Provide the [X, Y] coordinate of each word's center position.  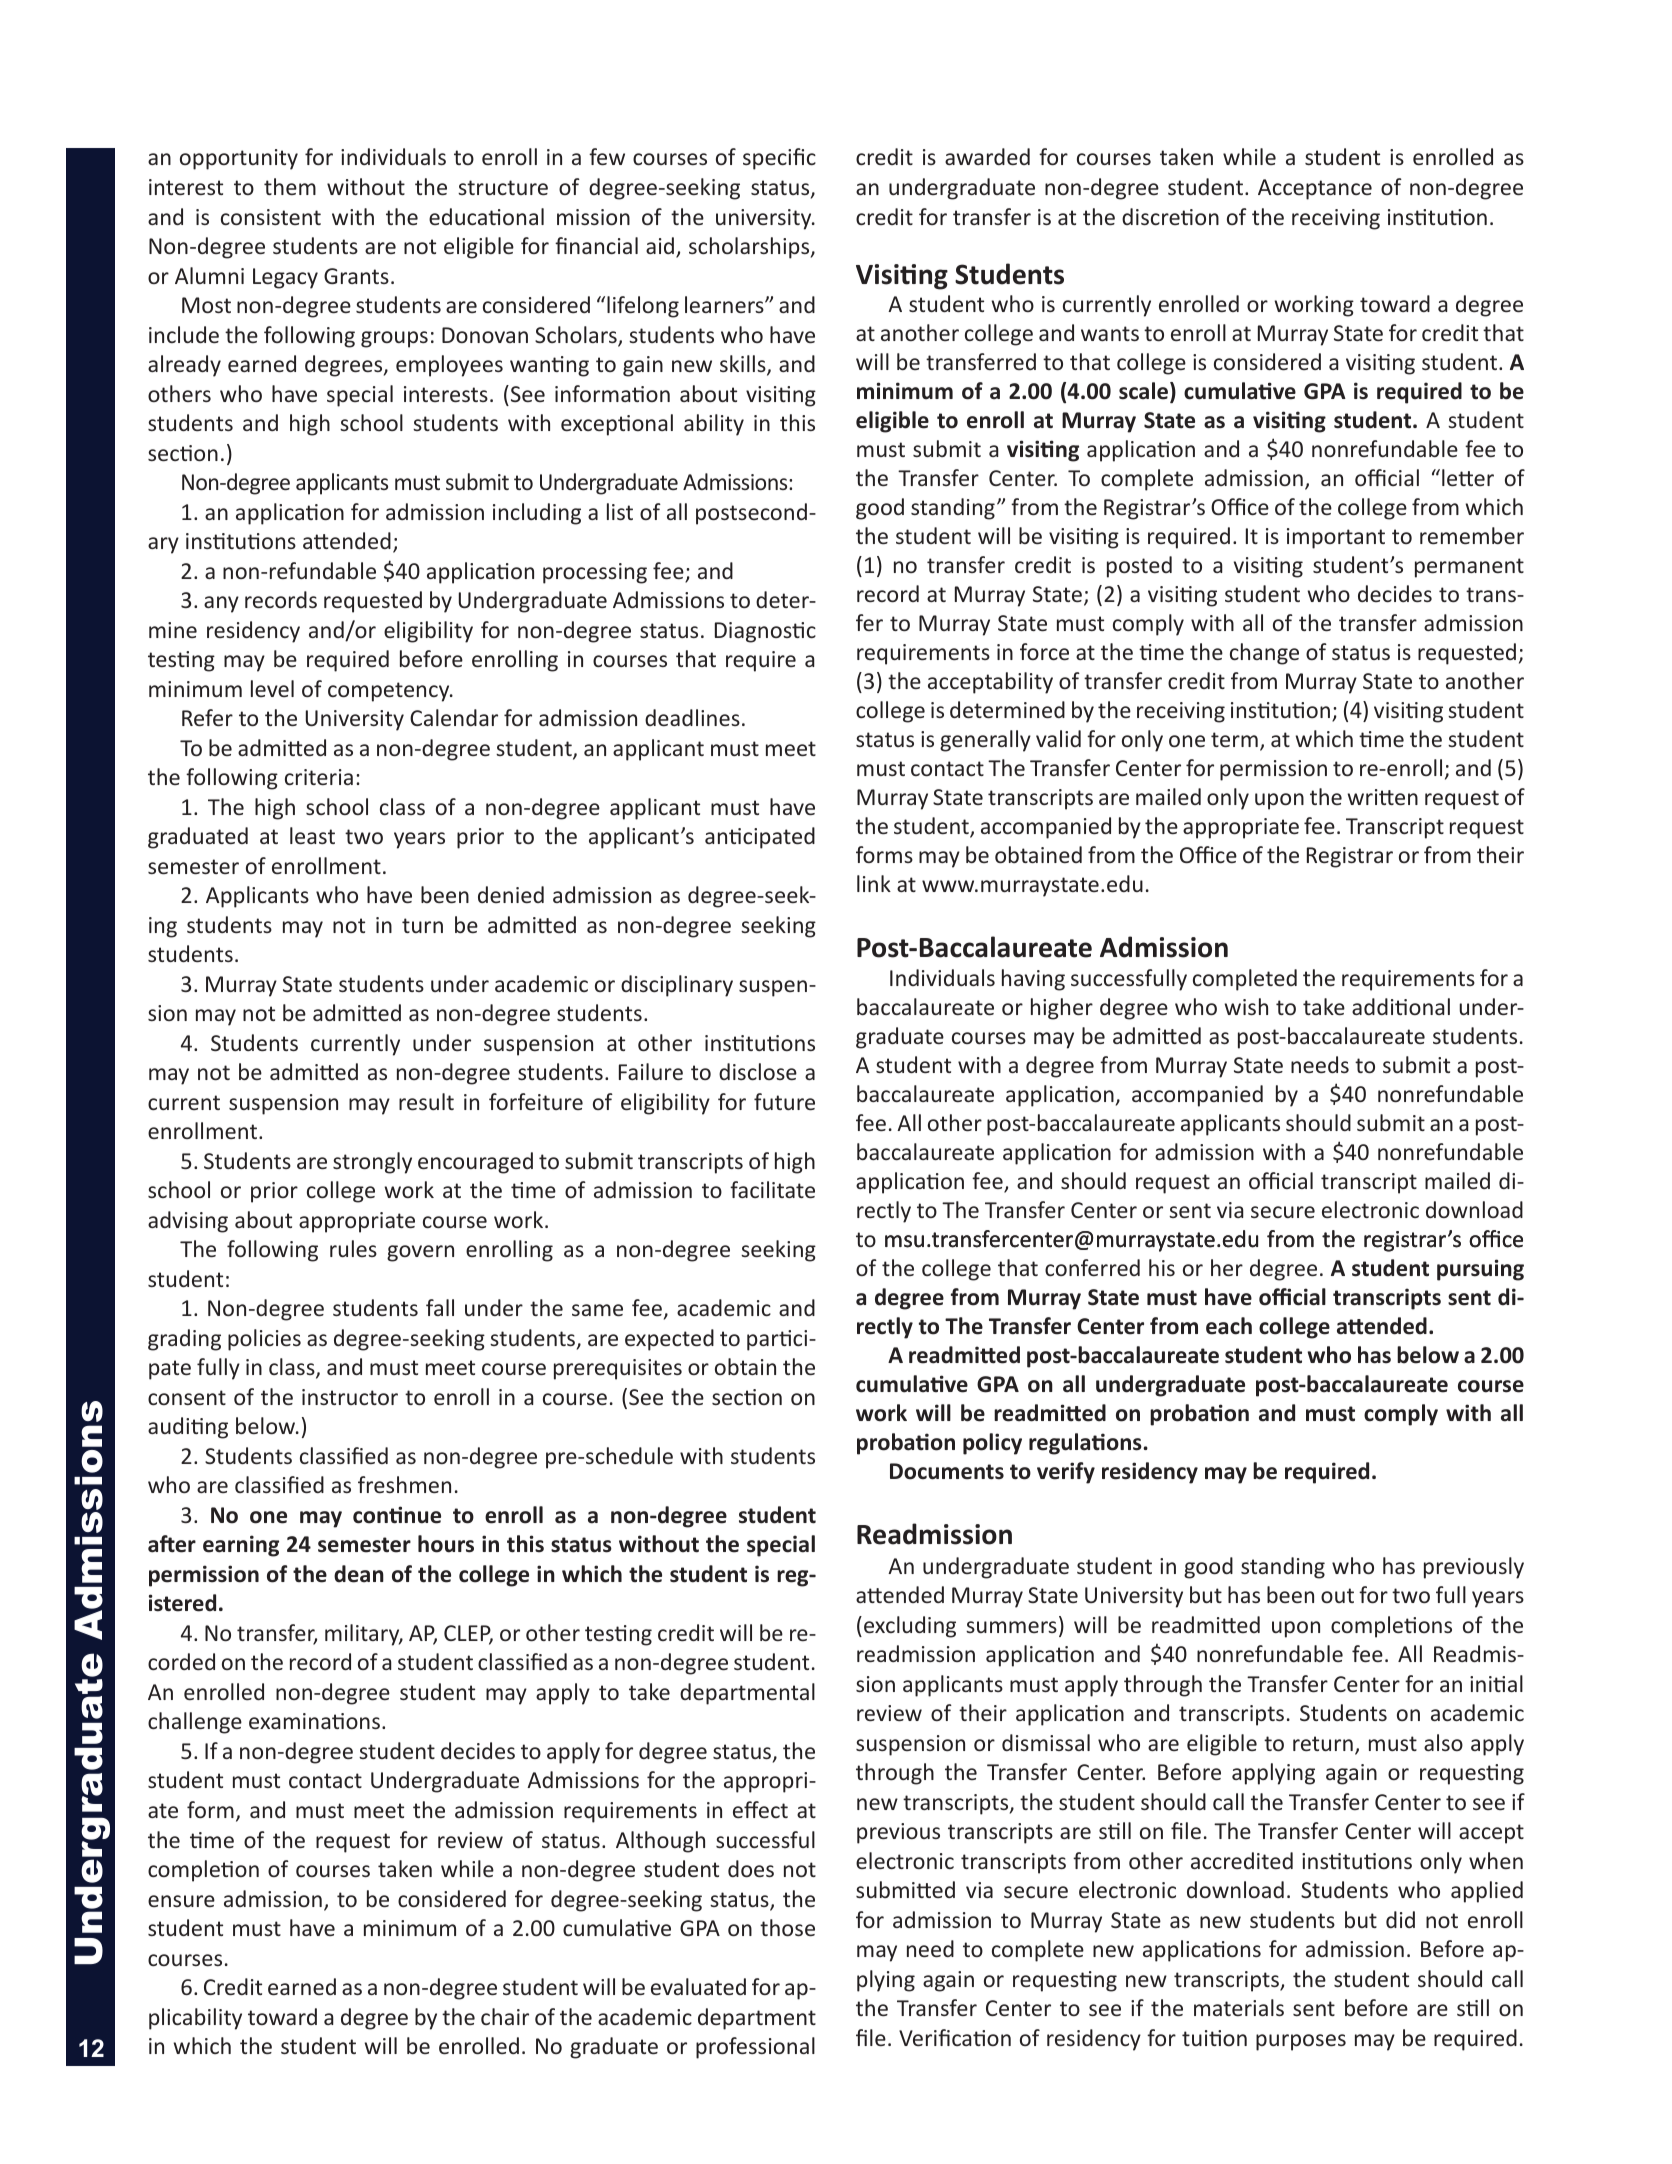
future [784, 1101]
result [426, 1101]
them [290, 186]
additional [1401, 1006]
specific [779, 159]
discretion [1170, 216]
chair [505, 2016]
